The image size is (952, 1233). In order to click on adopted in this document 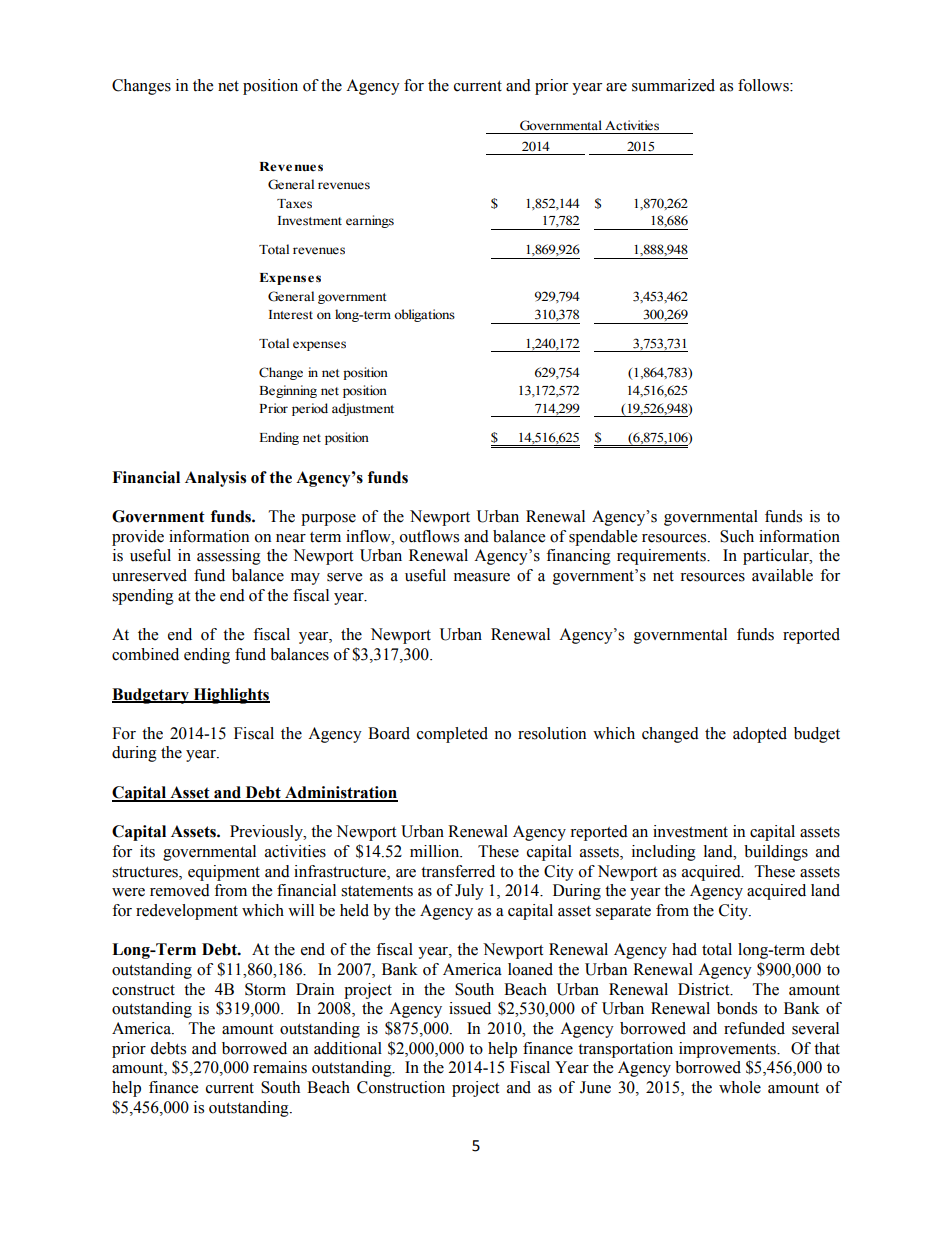, I will do `click(760, 735)`.
